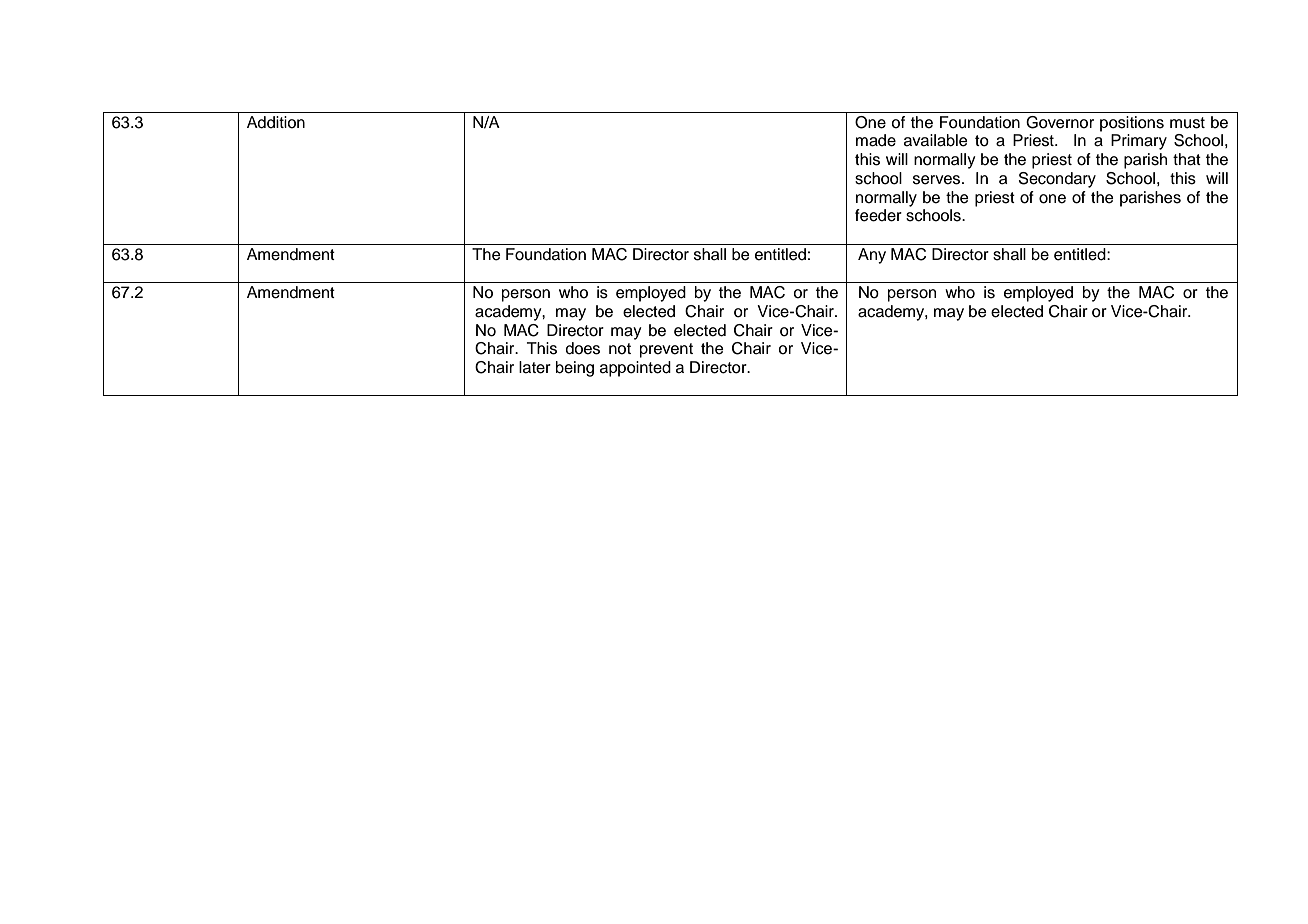 This screenshot has width=1308, height=924. What do you see at coordinates (276, 122) in the screenshot?
I see `Addition` at bounding box center [276, 122].
